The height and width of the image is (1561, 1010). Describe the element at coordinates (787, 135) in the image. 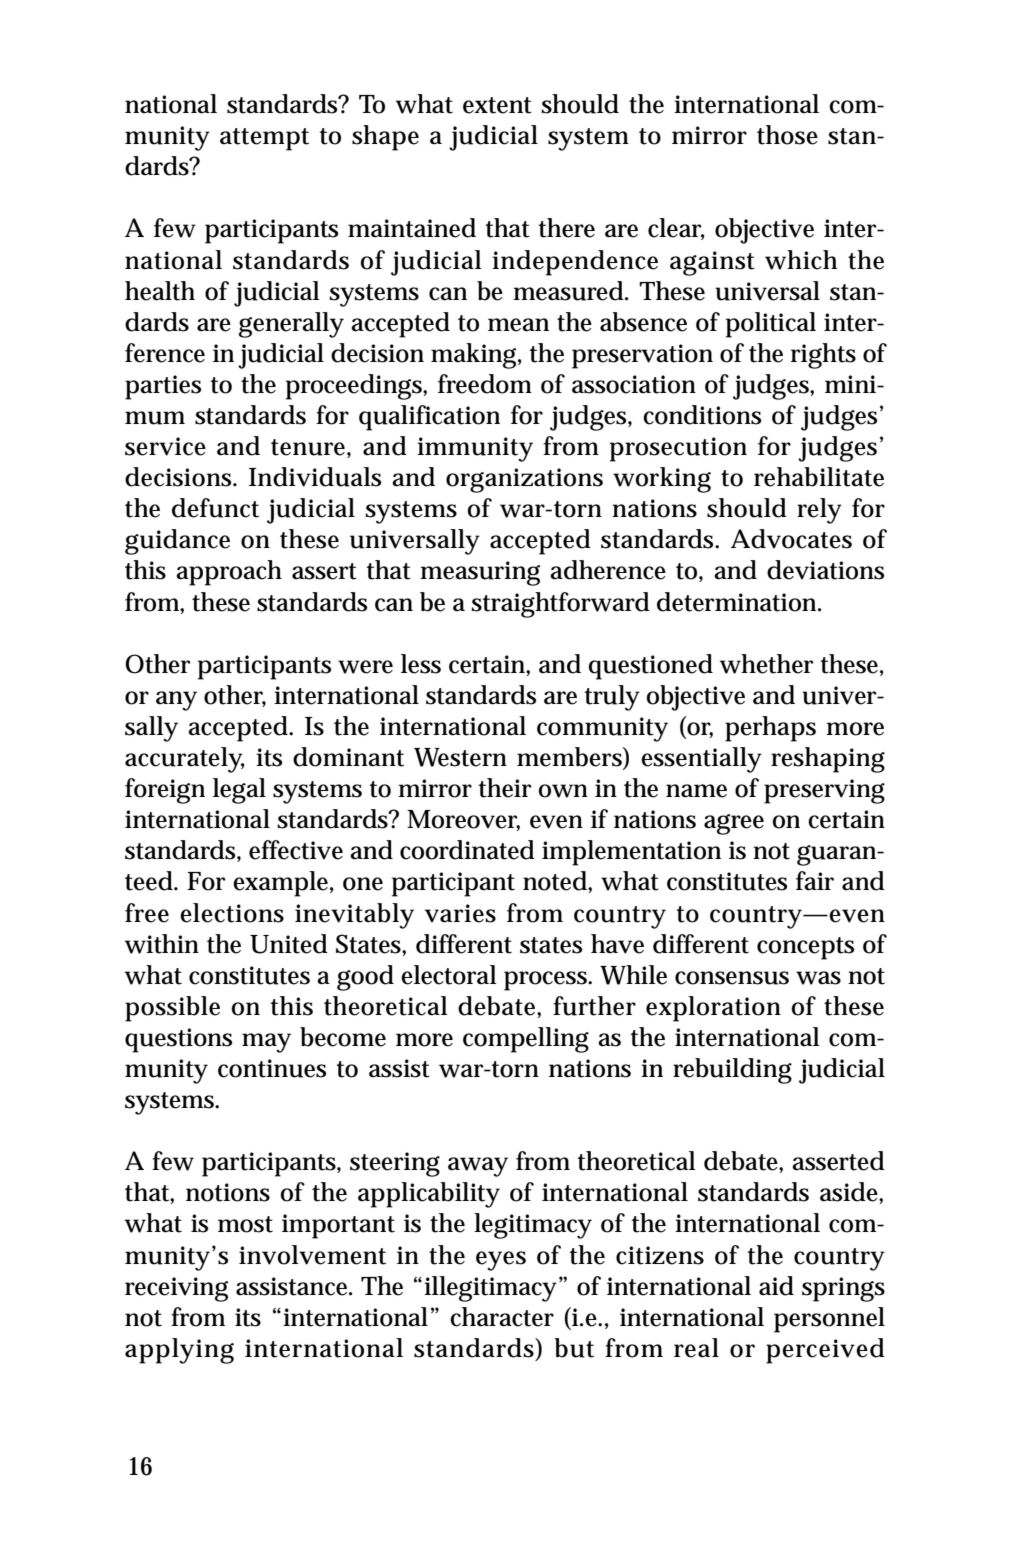

I see `those` at that location.
